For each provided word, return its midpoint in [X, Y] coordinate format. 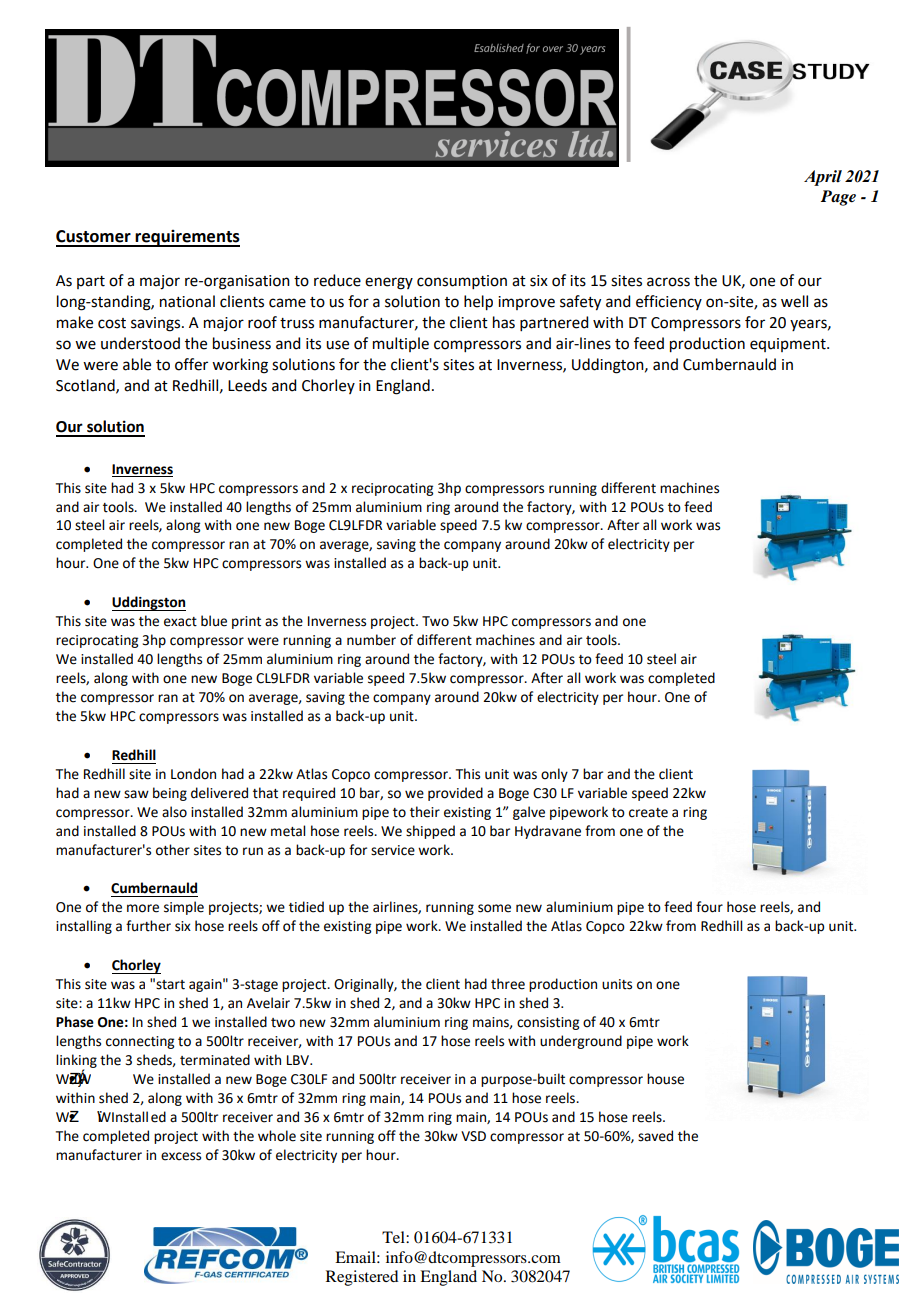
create [648, 813]
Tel [394, 1237]
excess [181, 1156]
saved [655, 1136]
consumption [462, 282]
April [823, 178]
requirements [187, 238]
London [193, 774]
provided [455, 794]
